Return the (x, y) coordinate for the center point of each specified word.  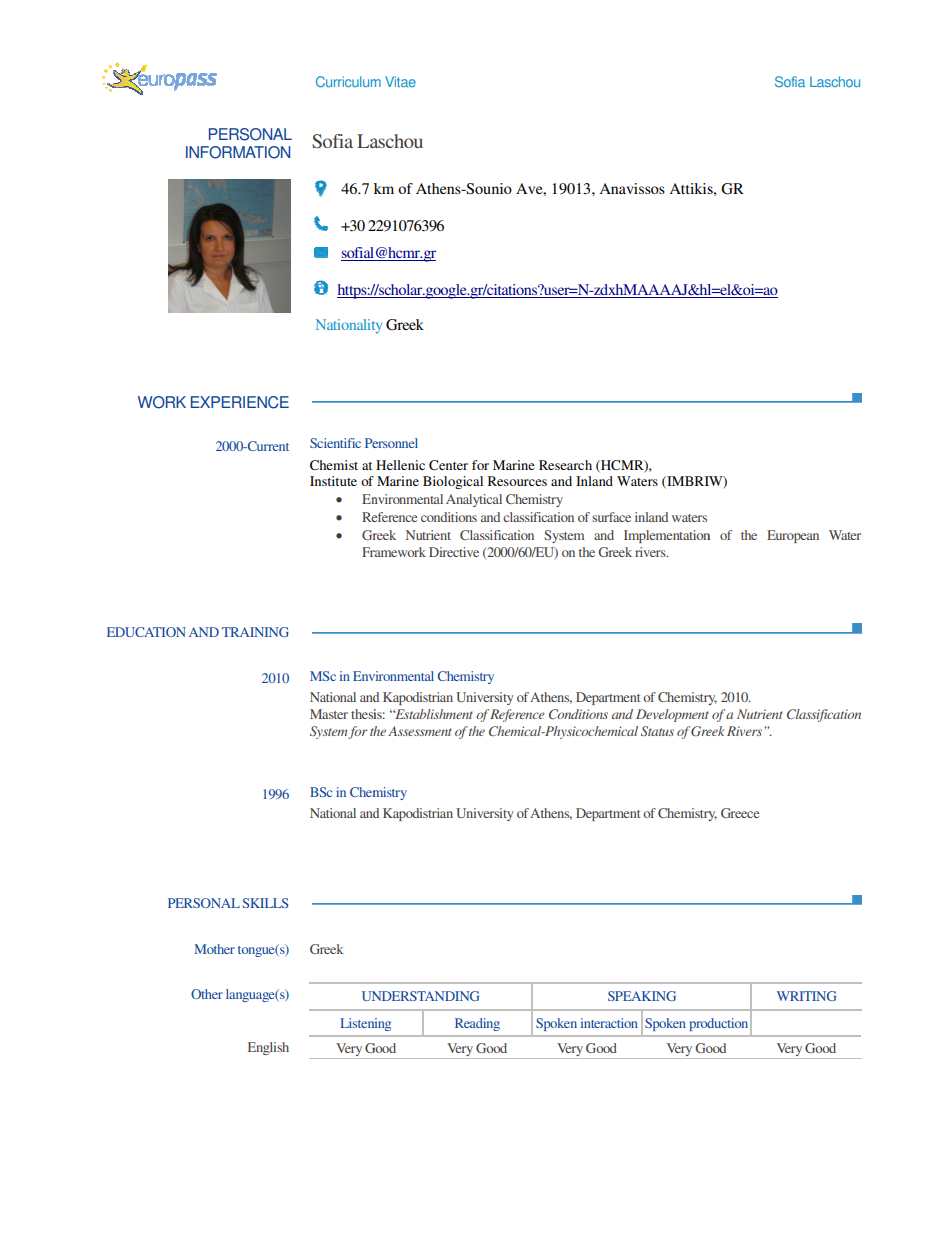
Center (448, 465)
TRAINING (255, 632)
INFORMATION (238, 152)
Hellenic (400, 465)
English (268, 1048)
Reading (477, 1024)
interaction (609, 1023)
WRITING (806, 996)
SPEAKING (642, 996)
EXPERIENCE (240, 402)
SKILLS (265, 903)
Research (565, 465)
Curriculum (348, 81)
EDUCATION (146, 632)
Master (329, 714)
